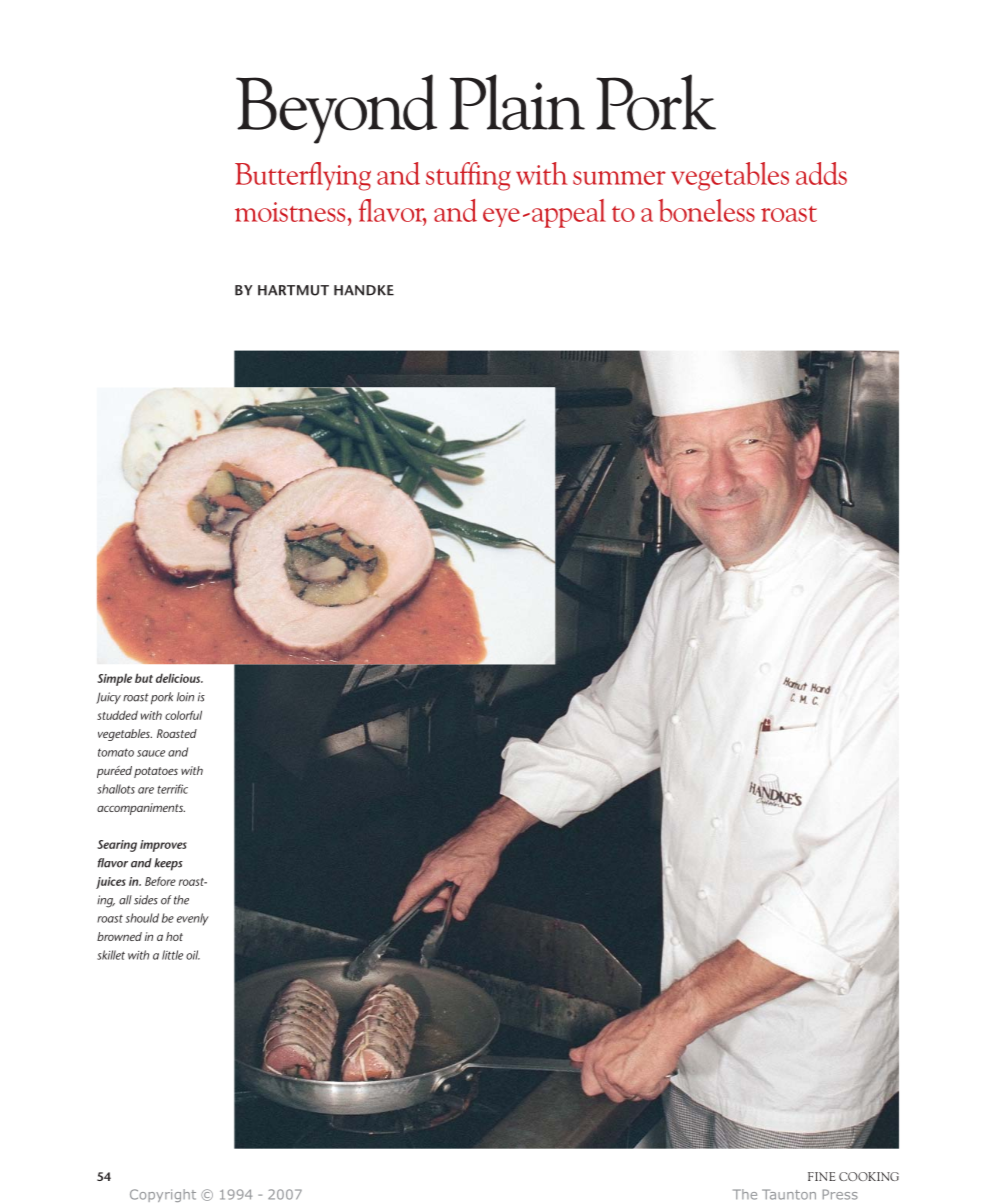 The image size is (982, 1204). What do you see at coordinates (706, 210) in the image?
I see `boneless` at bounding box center [706, 210].
